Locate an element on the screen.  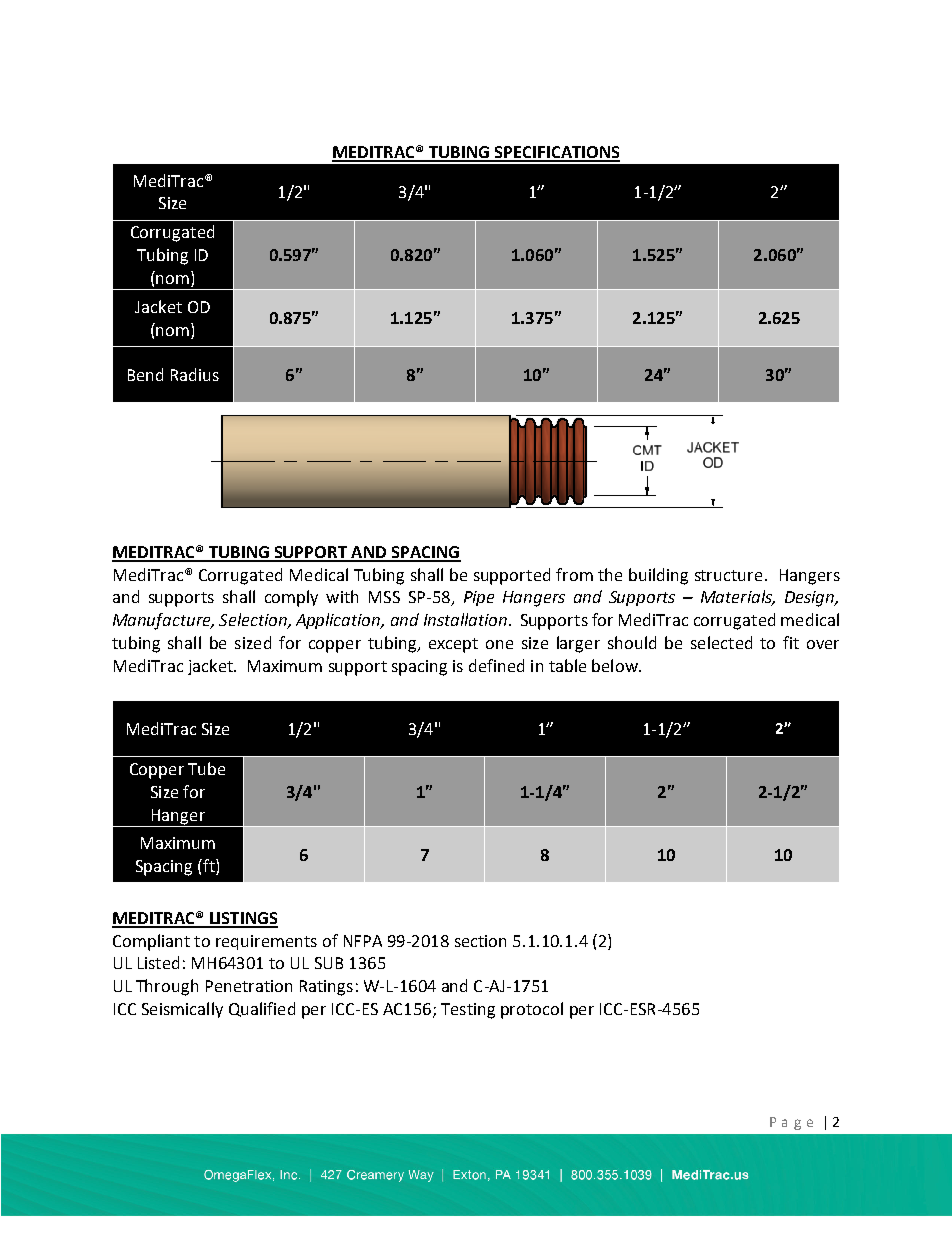
from is located at coordinates (574, 574).
